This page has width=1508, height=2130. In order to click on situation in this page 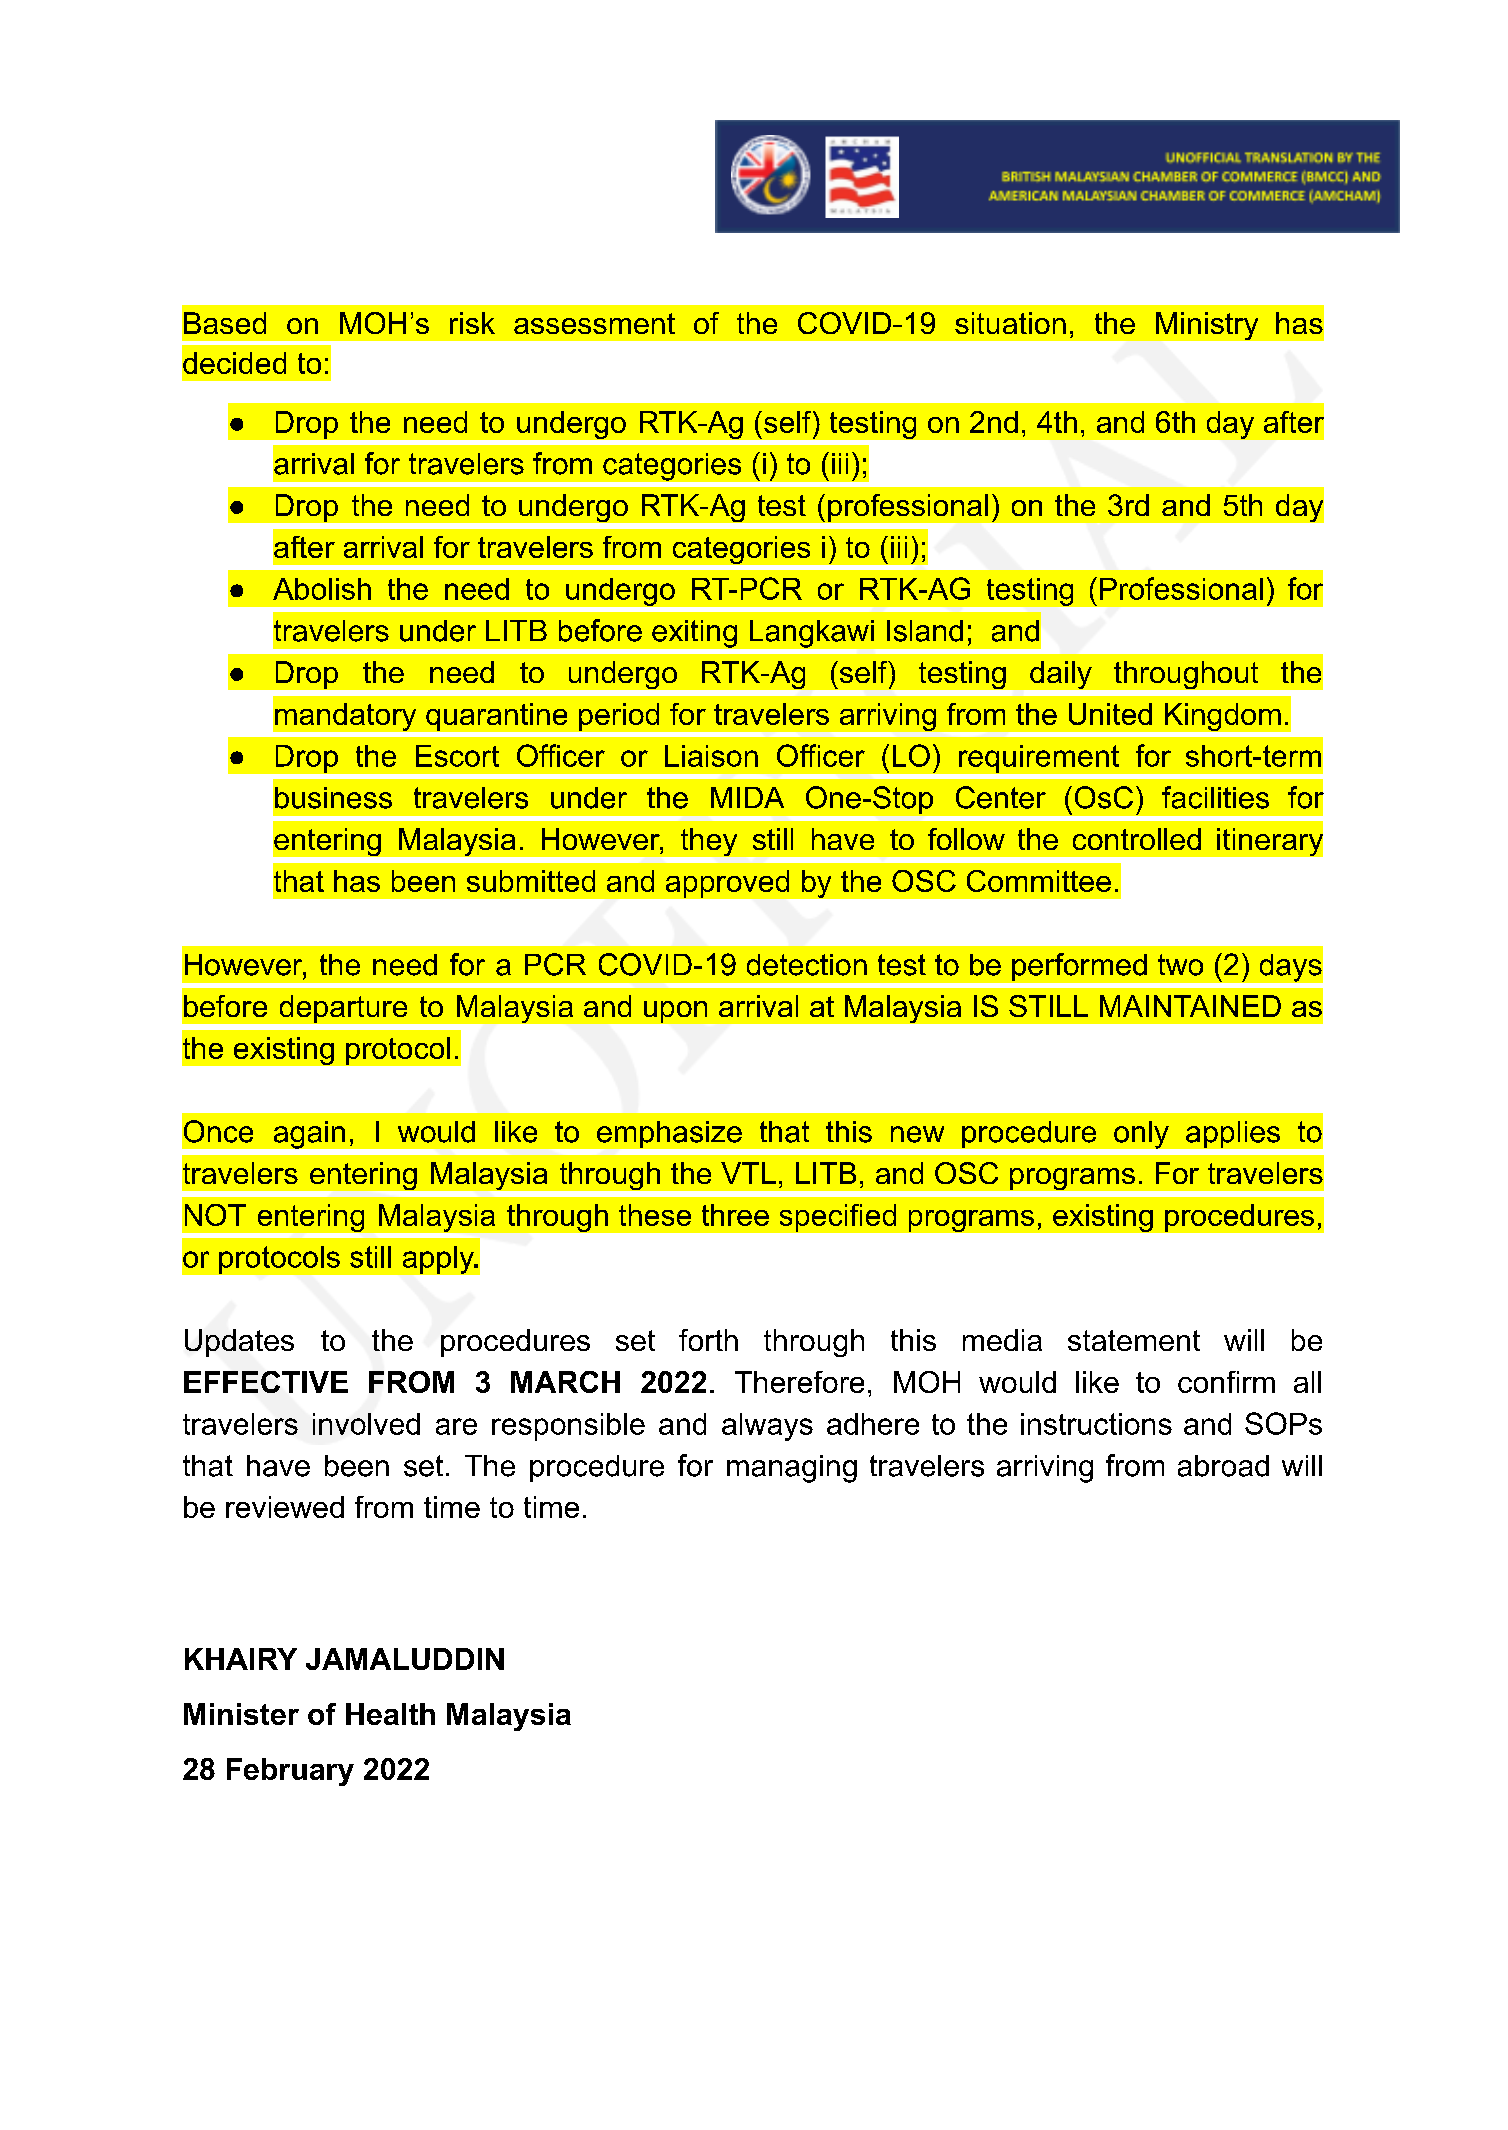, I will do `click(1010, 323)`.
